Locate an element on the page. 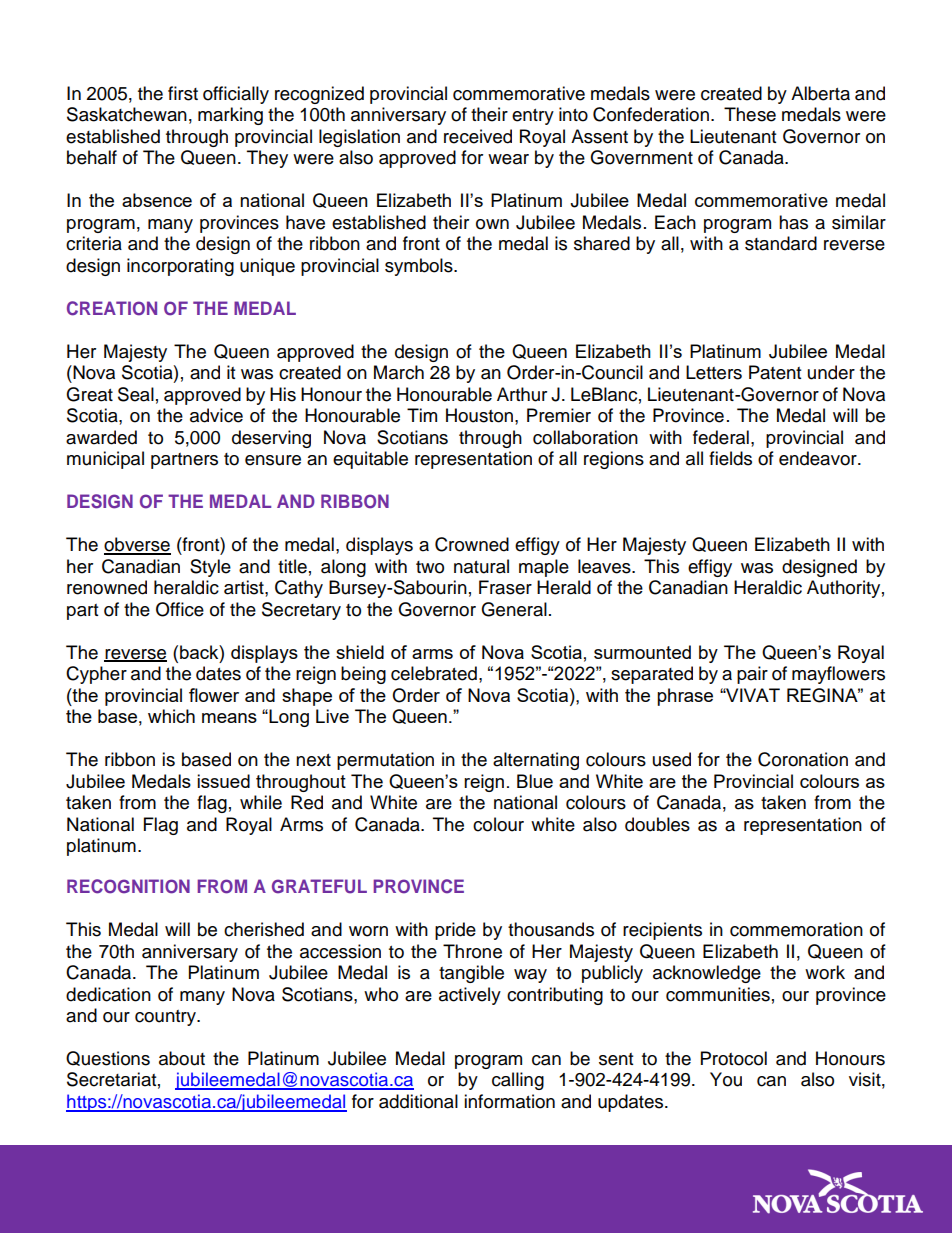  These is located at coordinates (750, 114).
